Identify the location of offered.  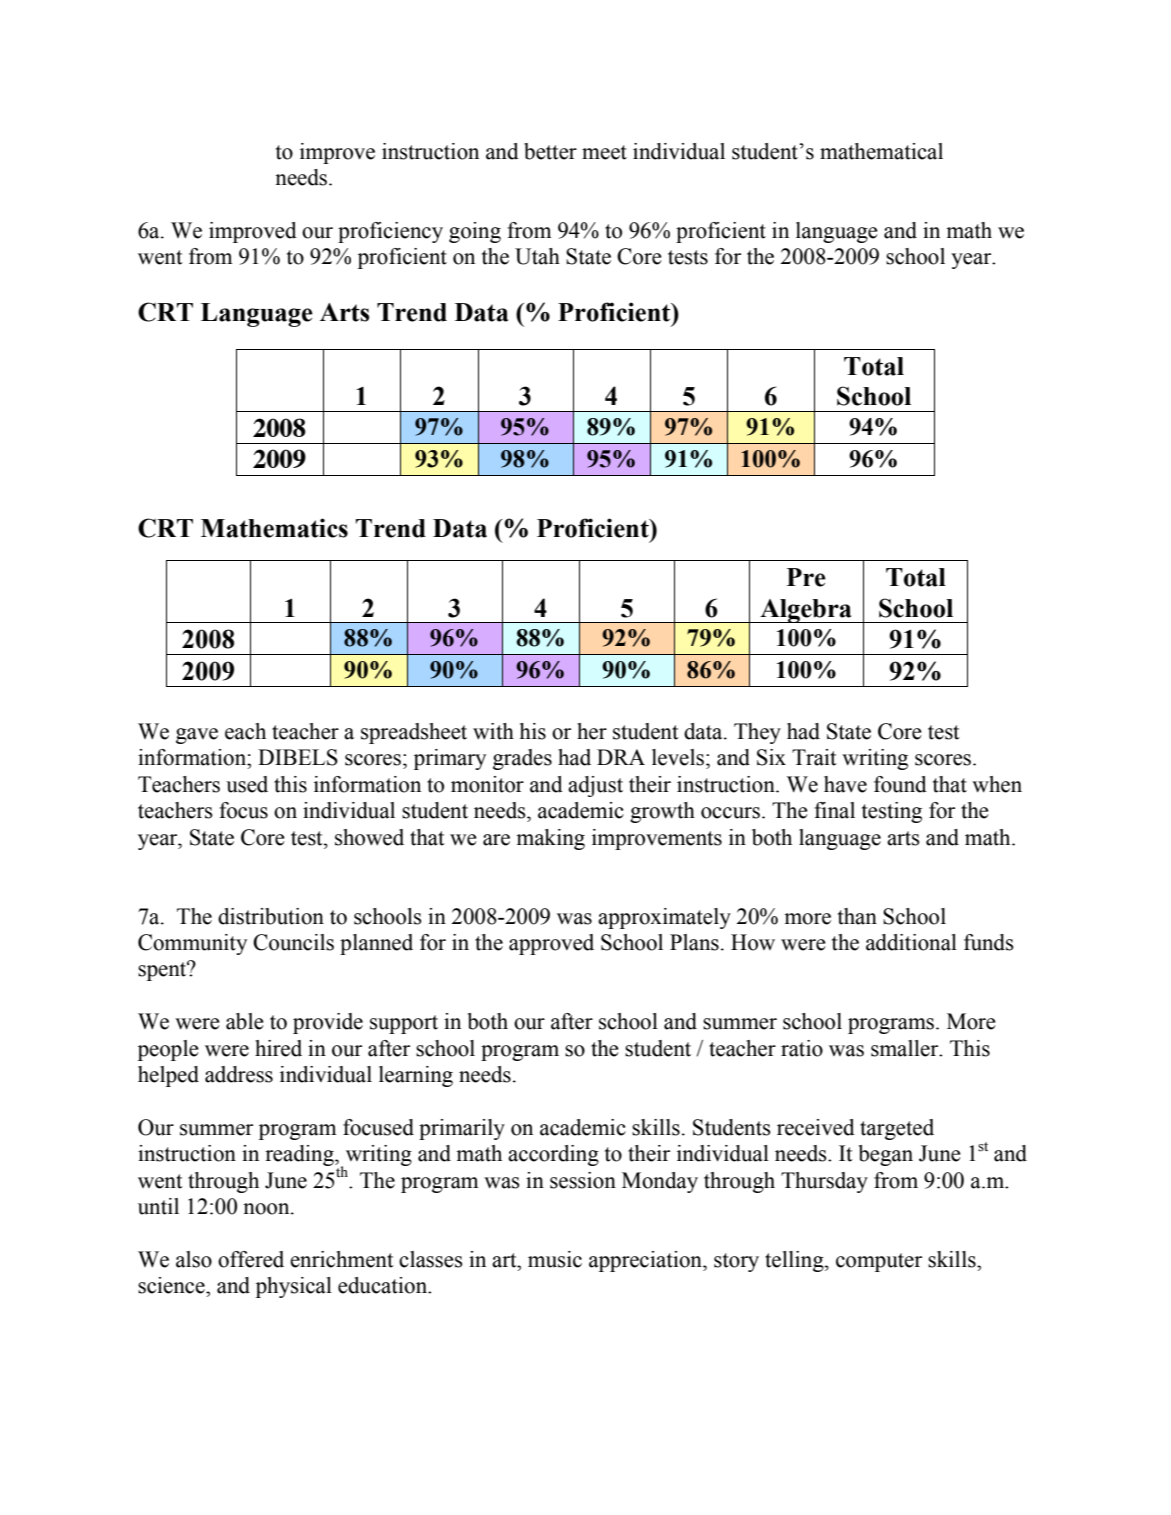
(251, 1259).
